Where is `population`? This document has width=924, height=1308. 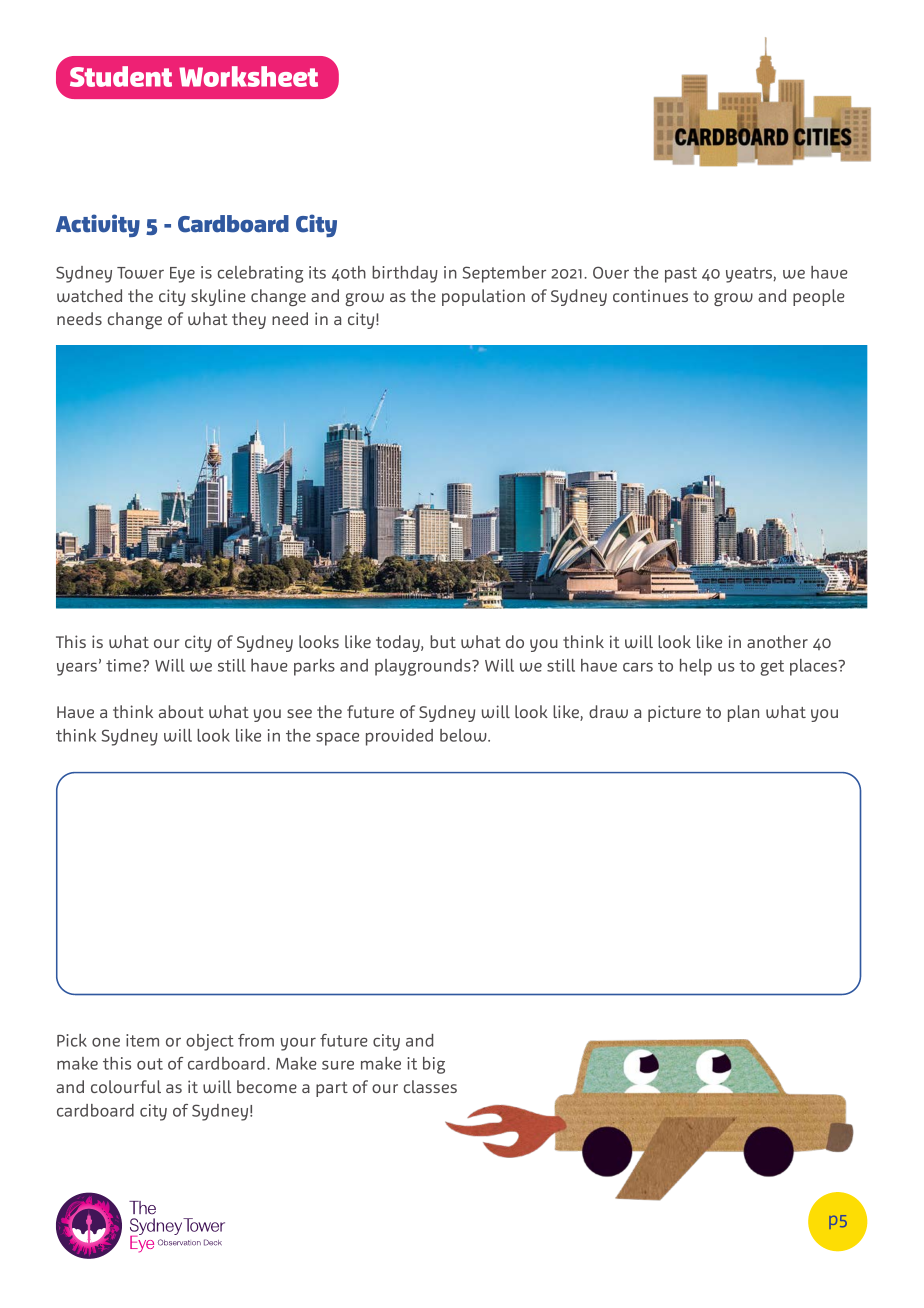 population is located at coordinates (483, 297).
